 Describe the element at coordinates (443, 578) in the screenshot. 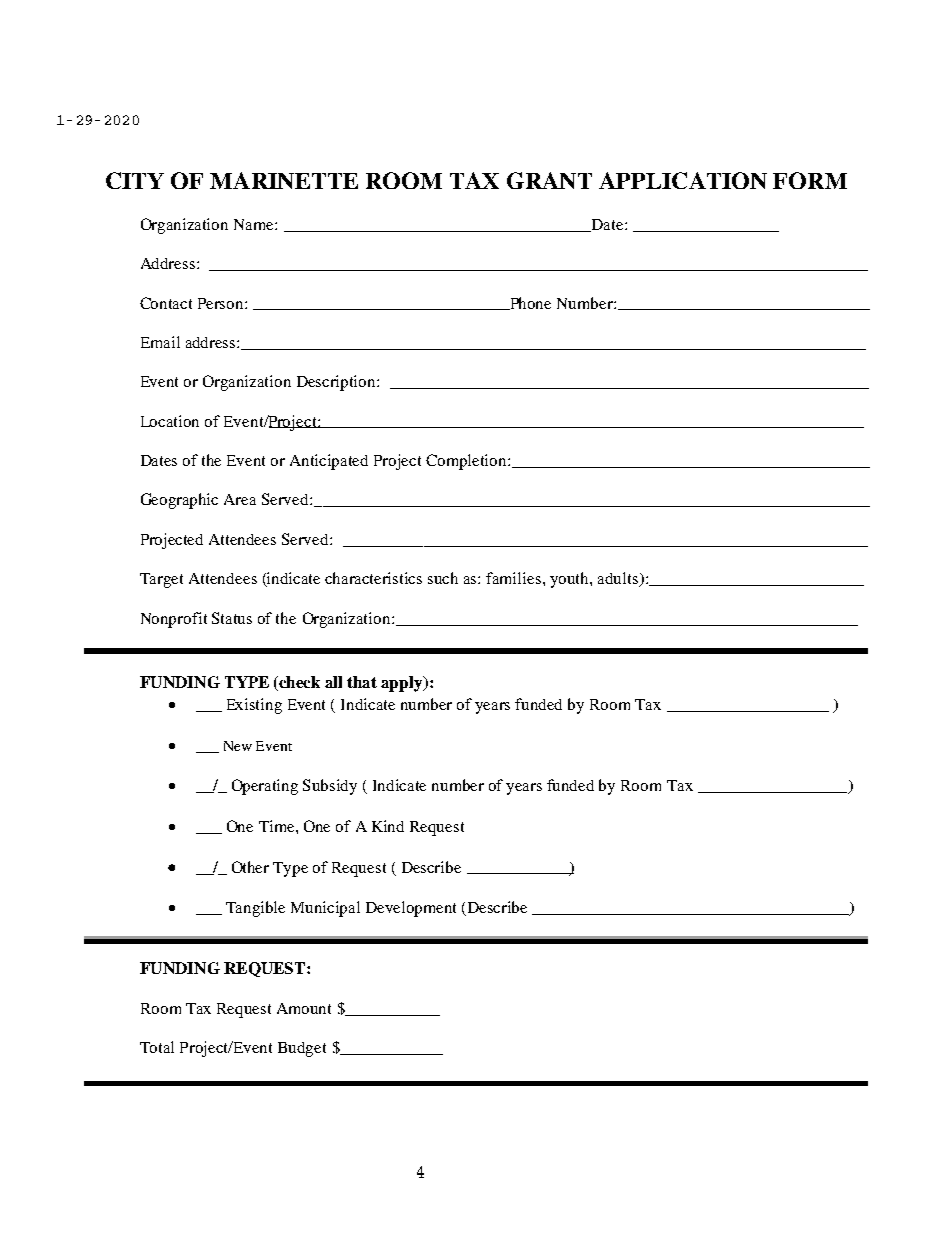

I see `such` at that location.
